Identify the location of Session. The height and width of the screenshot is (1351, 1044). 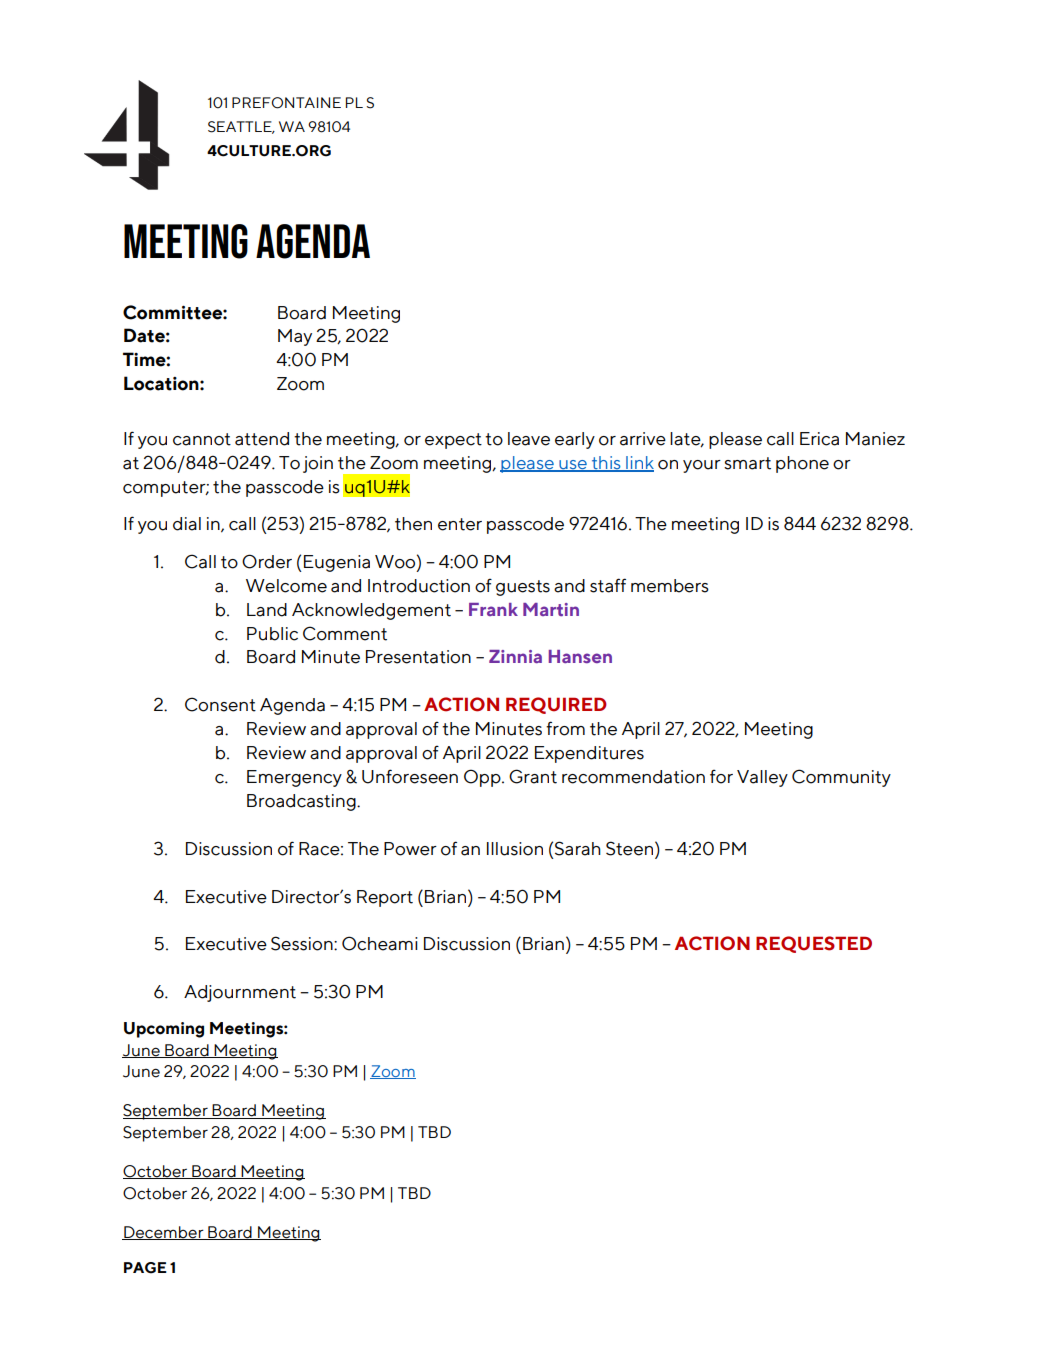
(303, 943).
